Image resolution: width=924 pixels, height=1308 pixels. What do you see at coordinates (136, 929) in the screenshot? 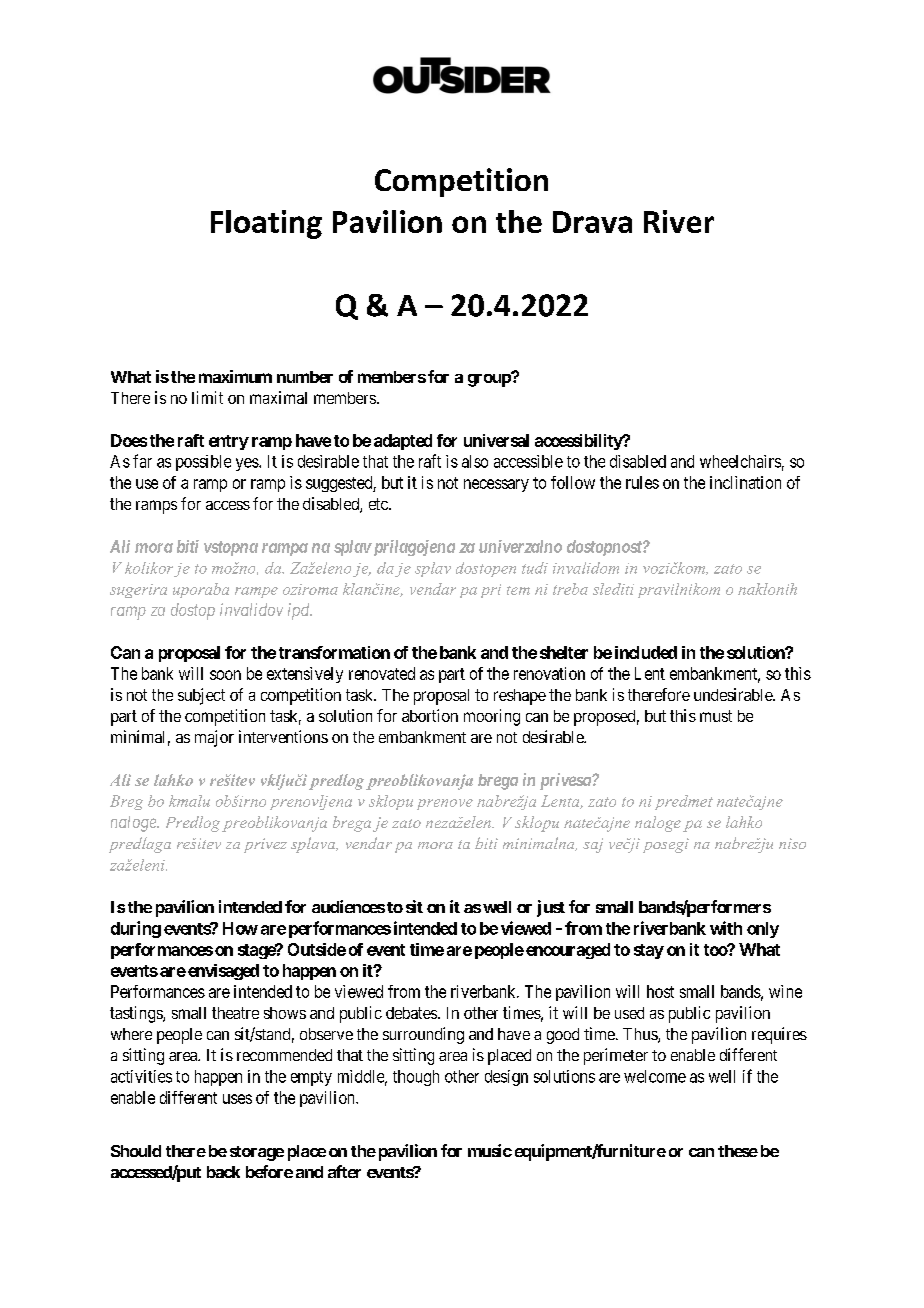
I see `during` at bounding box center [136, 929].
